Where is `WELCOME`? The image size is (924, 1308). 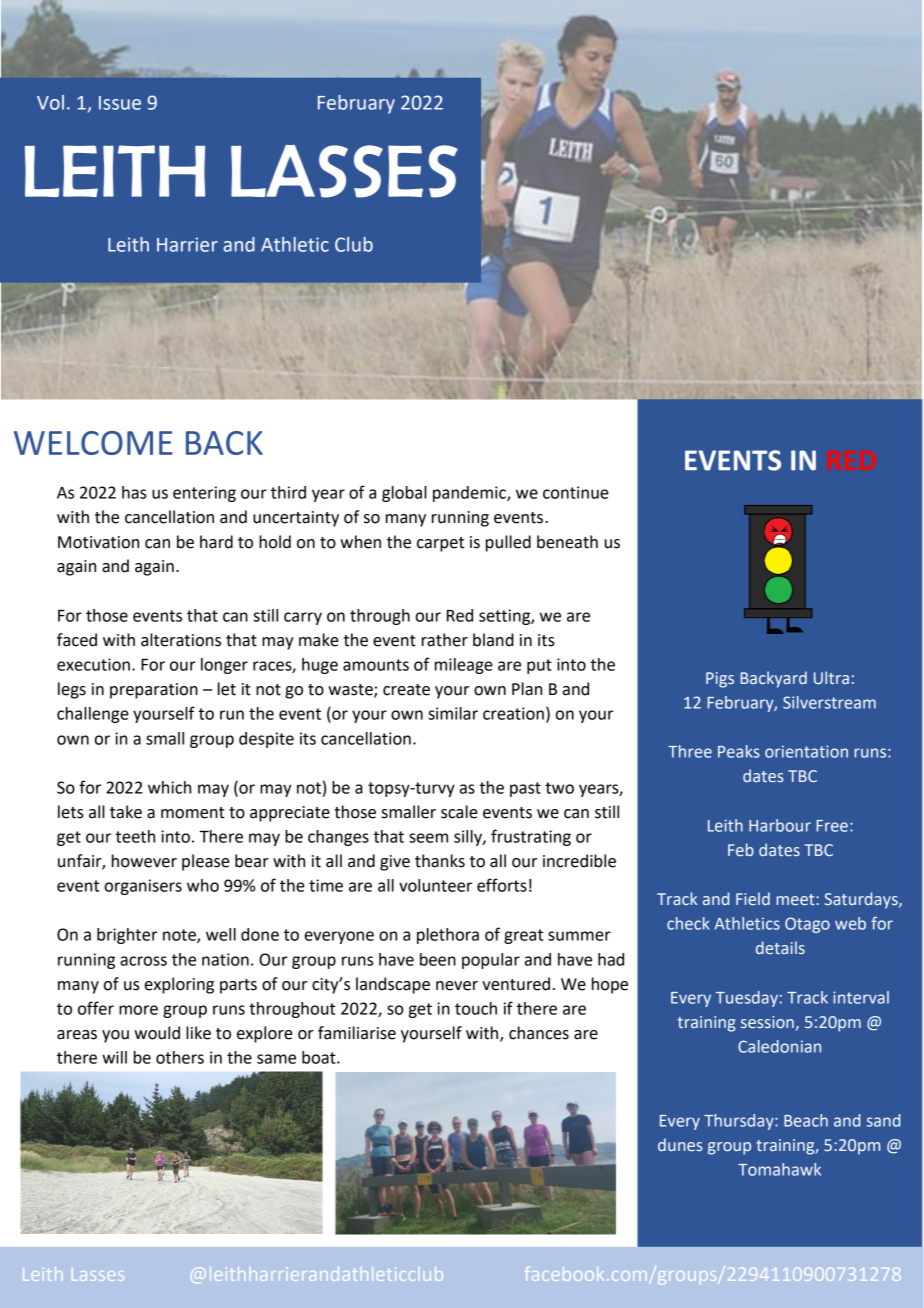
WELCOME is located at coordinates (93, 443).
